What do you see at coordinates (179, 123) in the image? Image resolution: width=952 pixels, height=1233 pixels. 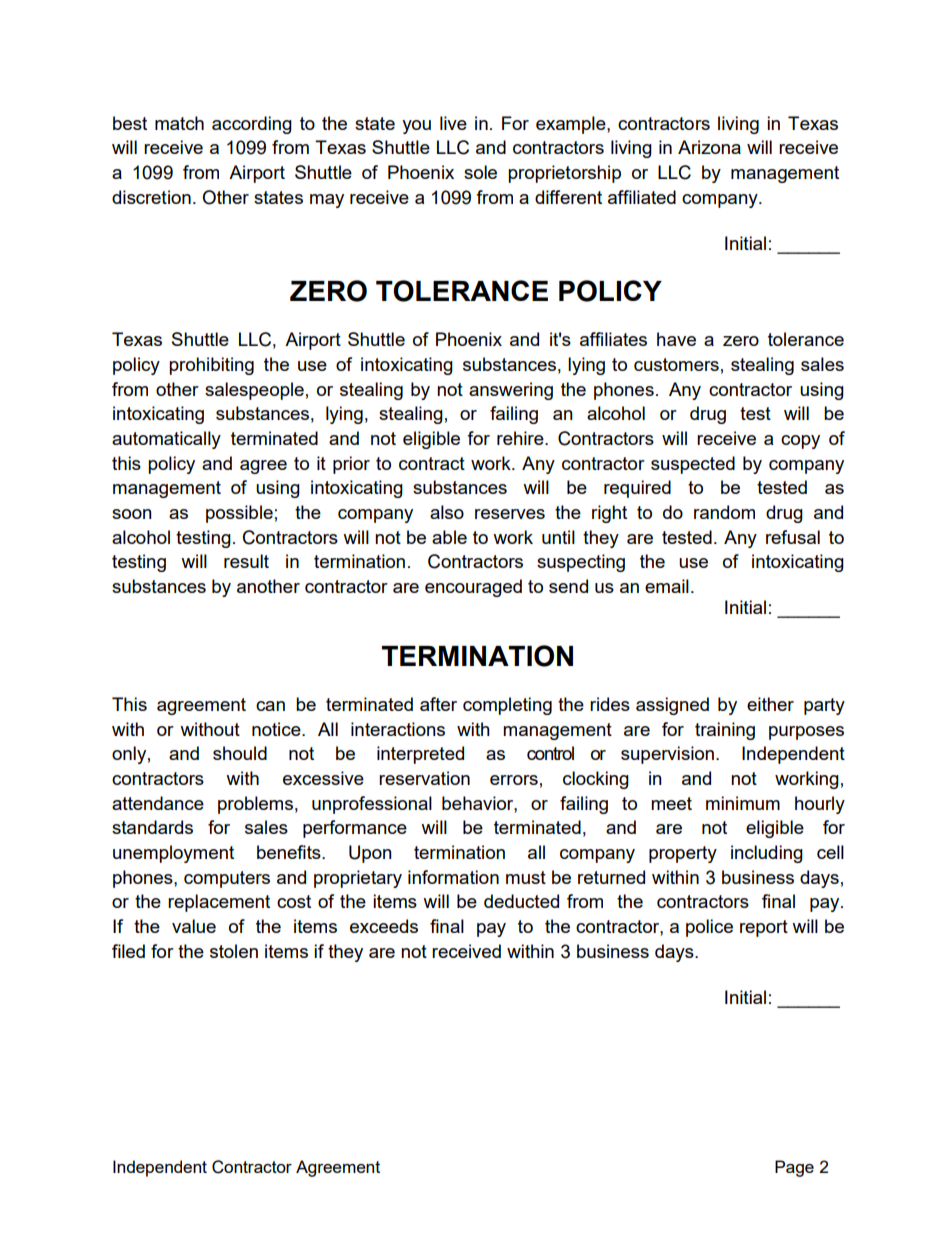 I see `match` at bounding box center [179, 123].
